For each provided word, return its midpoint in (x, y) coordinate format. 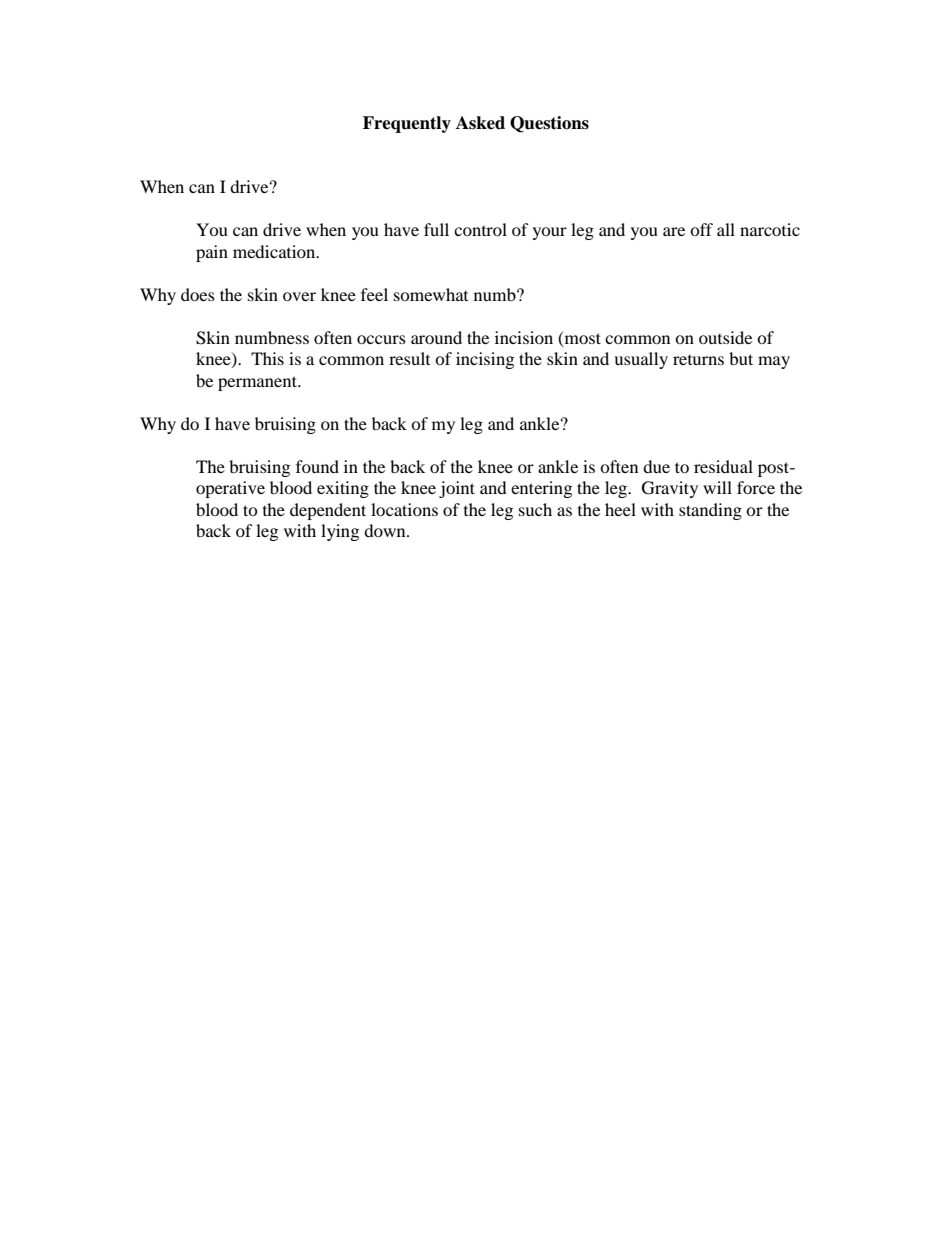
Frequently (407, 124)
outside (725, 337)
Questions (549, 124)
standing (710, 511)
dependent (328, 511)
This (267, 358)
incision (524, 337)
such (535, 509)
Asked (480, 123)
